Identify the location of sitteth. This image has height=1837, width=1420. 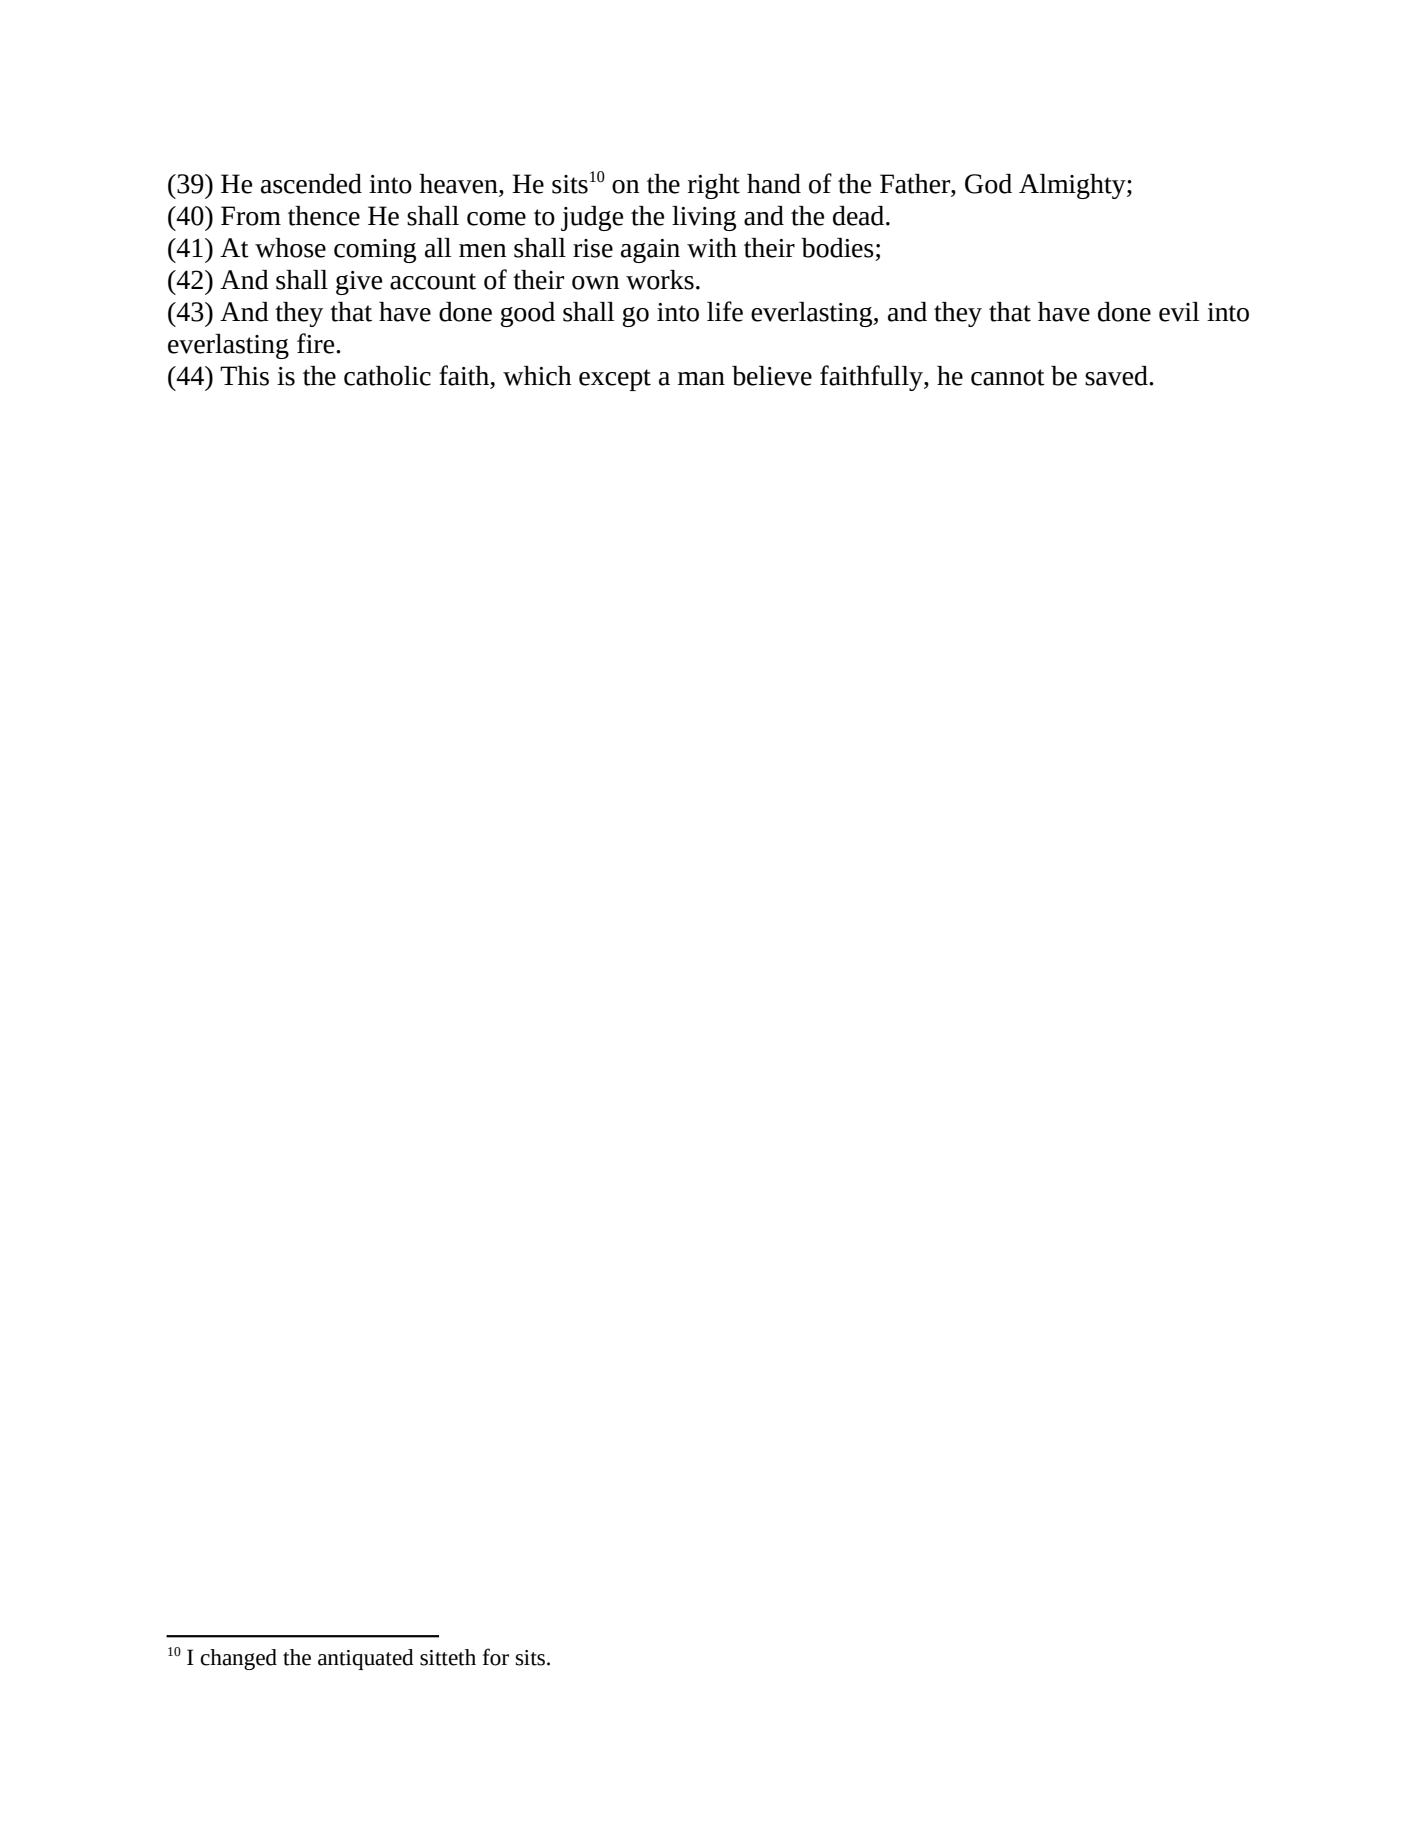
(448, 1657).
